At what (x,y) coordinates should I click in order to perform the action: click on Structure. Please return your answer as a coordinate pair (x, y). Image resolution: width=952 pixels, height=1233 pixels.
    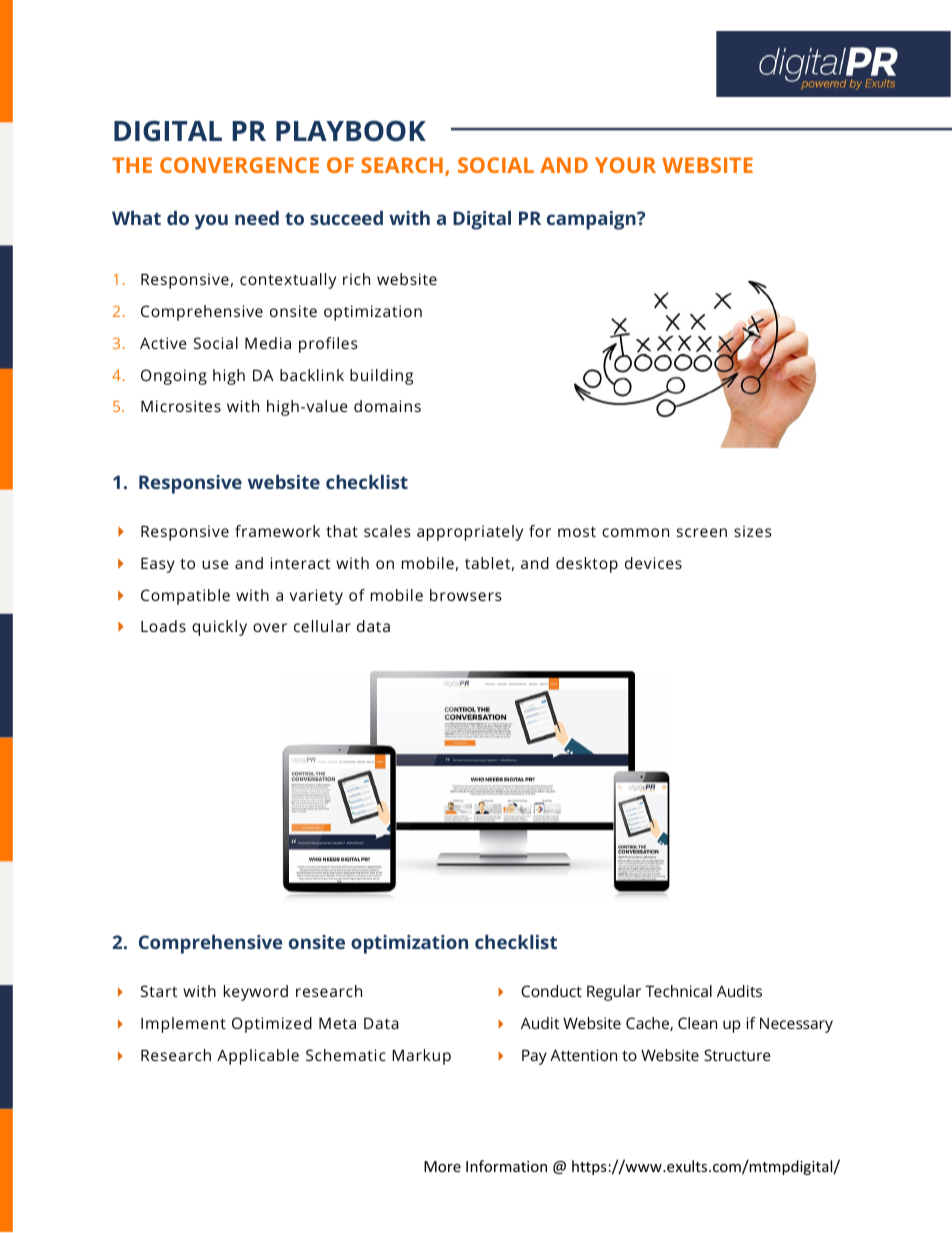
    Looking at the image, I should click on (737, 1055).
